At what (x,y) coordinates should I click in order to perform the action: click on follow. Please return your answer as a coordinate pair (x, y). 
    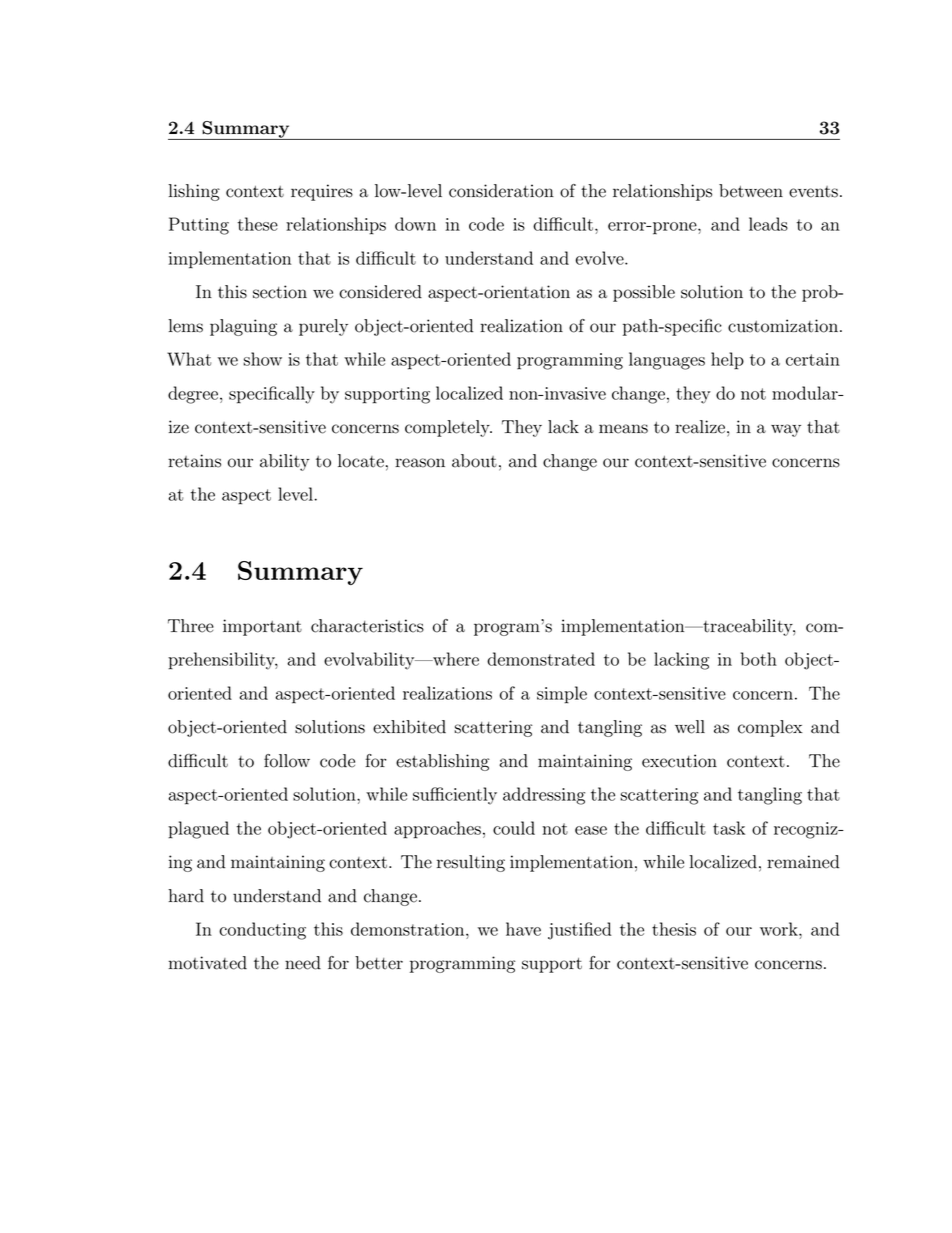
    Looking at the image, I should click on (287, 761).
